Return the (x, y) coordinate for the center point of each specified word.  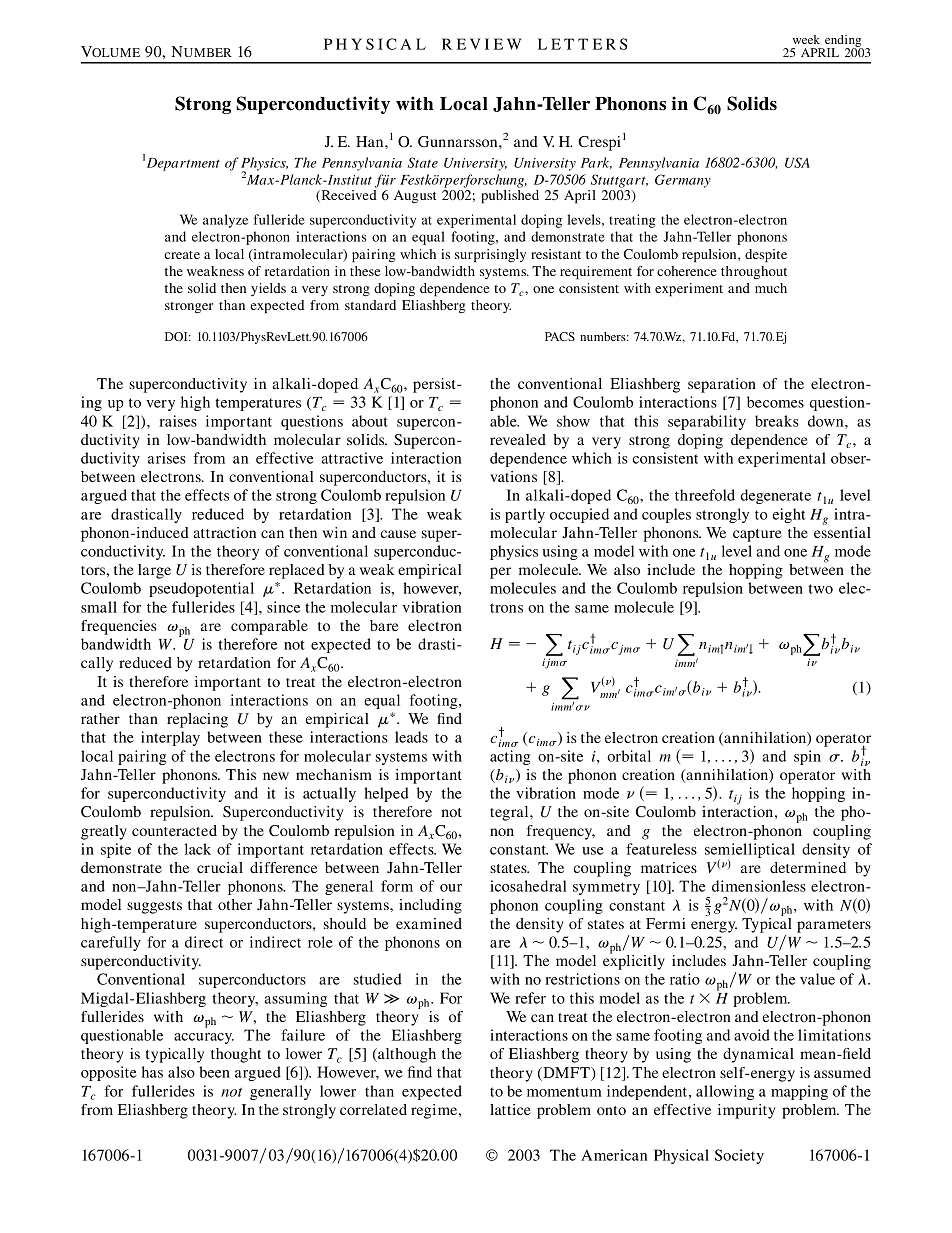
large (154, 571)
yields (268, 289)
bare (384, 625)
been (214, 1072)
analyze (225, 221)
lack (198, 849)
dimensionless (759, 886)
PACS (560, 336)
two (820, 589)
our (451, 888)
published (510, 197)
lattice (510, 1109)
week (806, 39)
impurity (746, 1111)
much (771, 288)
